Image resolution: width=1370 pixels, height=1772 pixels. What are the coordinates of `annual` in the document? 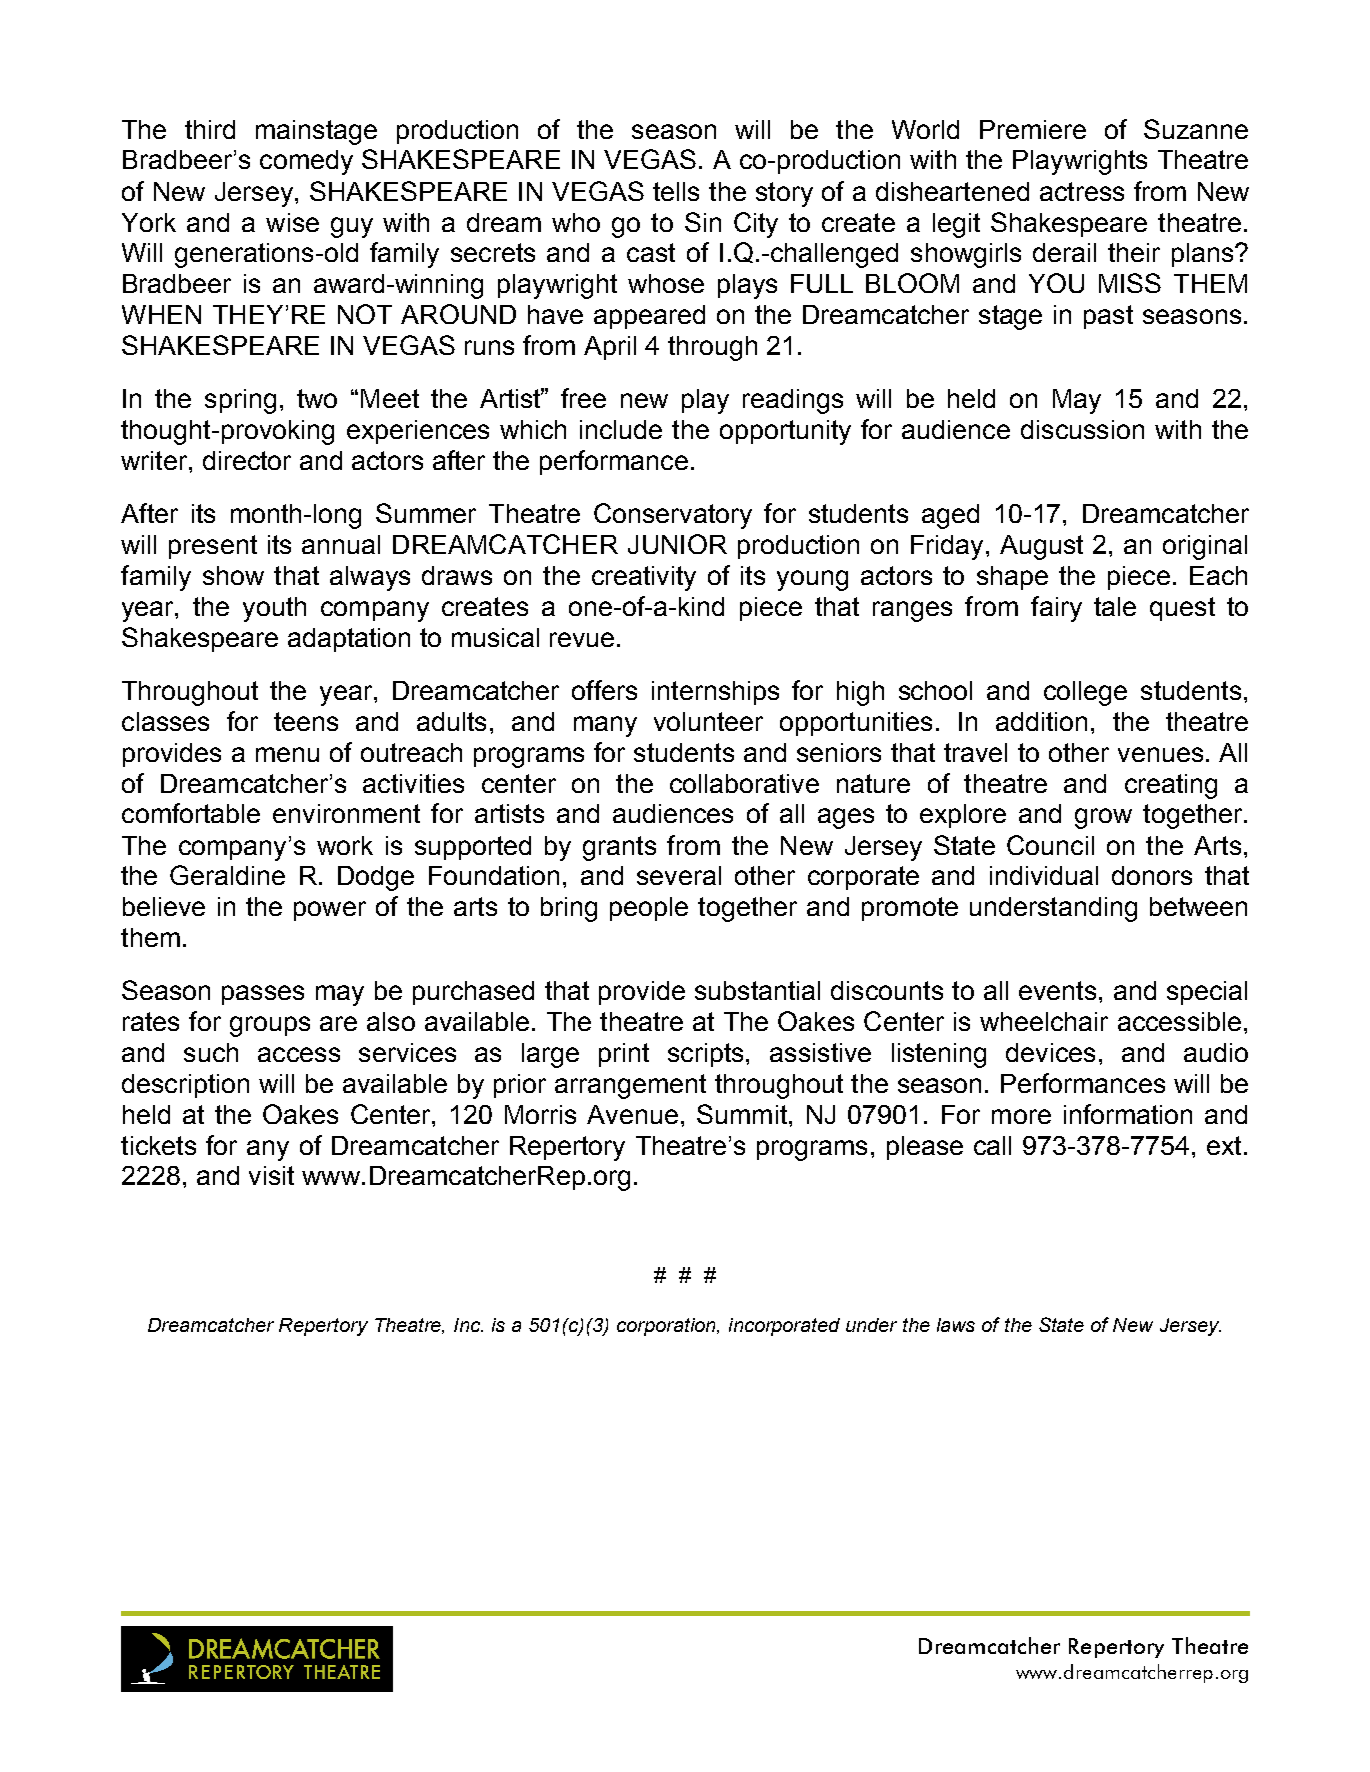 It's located at (341, 544).
